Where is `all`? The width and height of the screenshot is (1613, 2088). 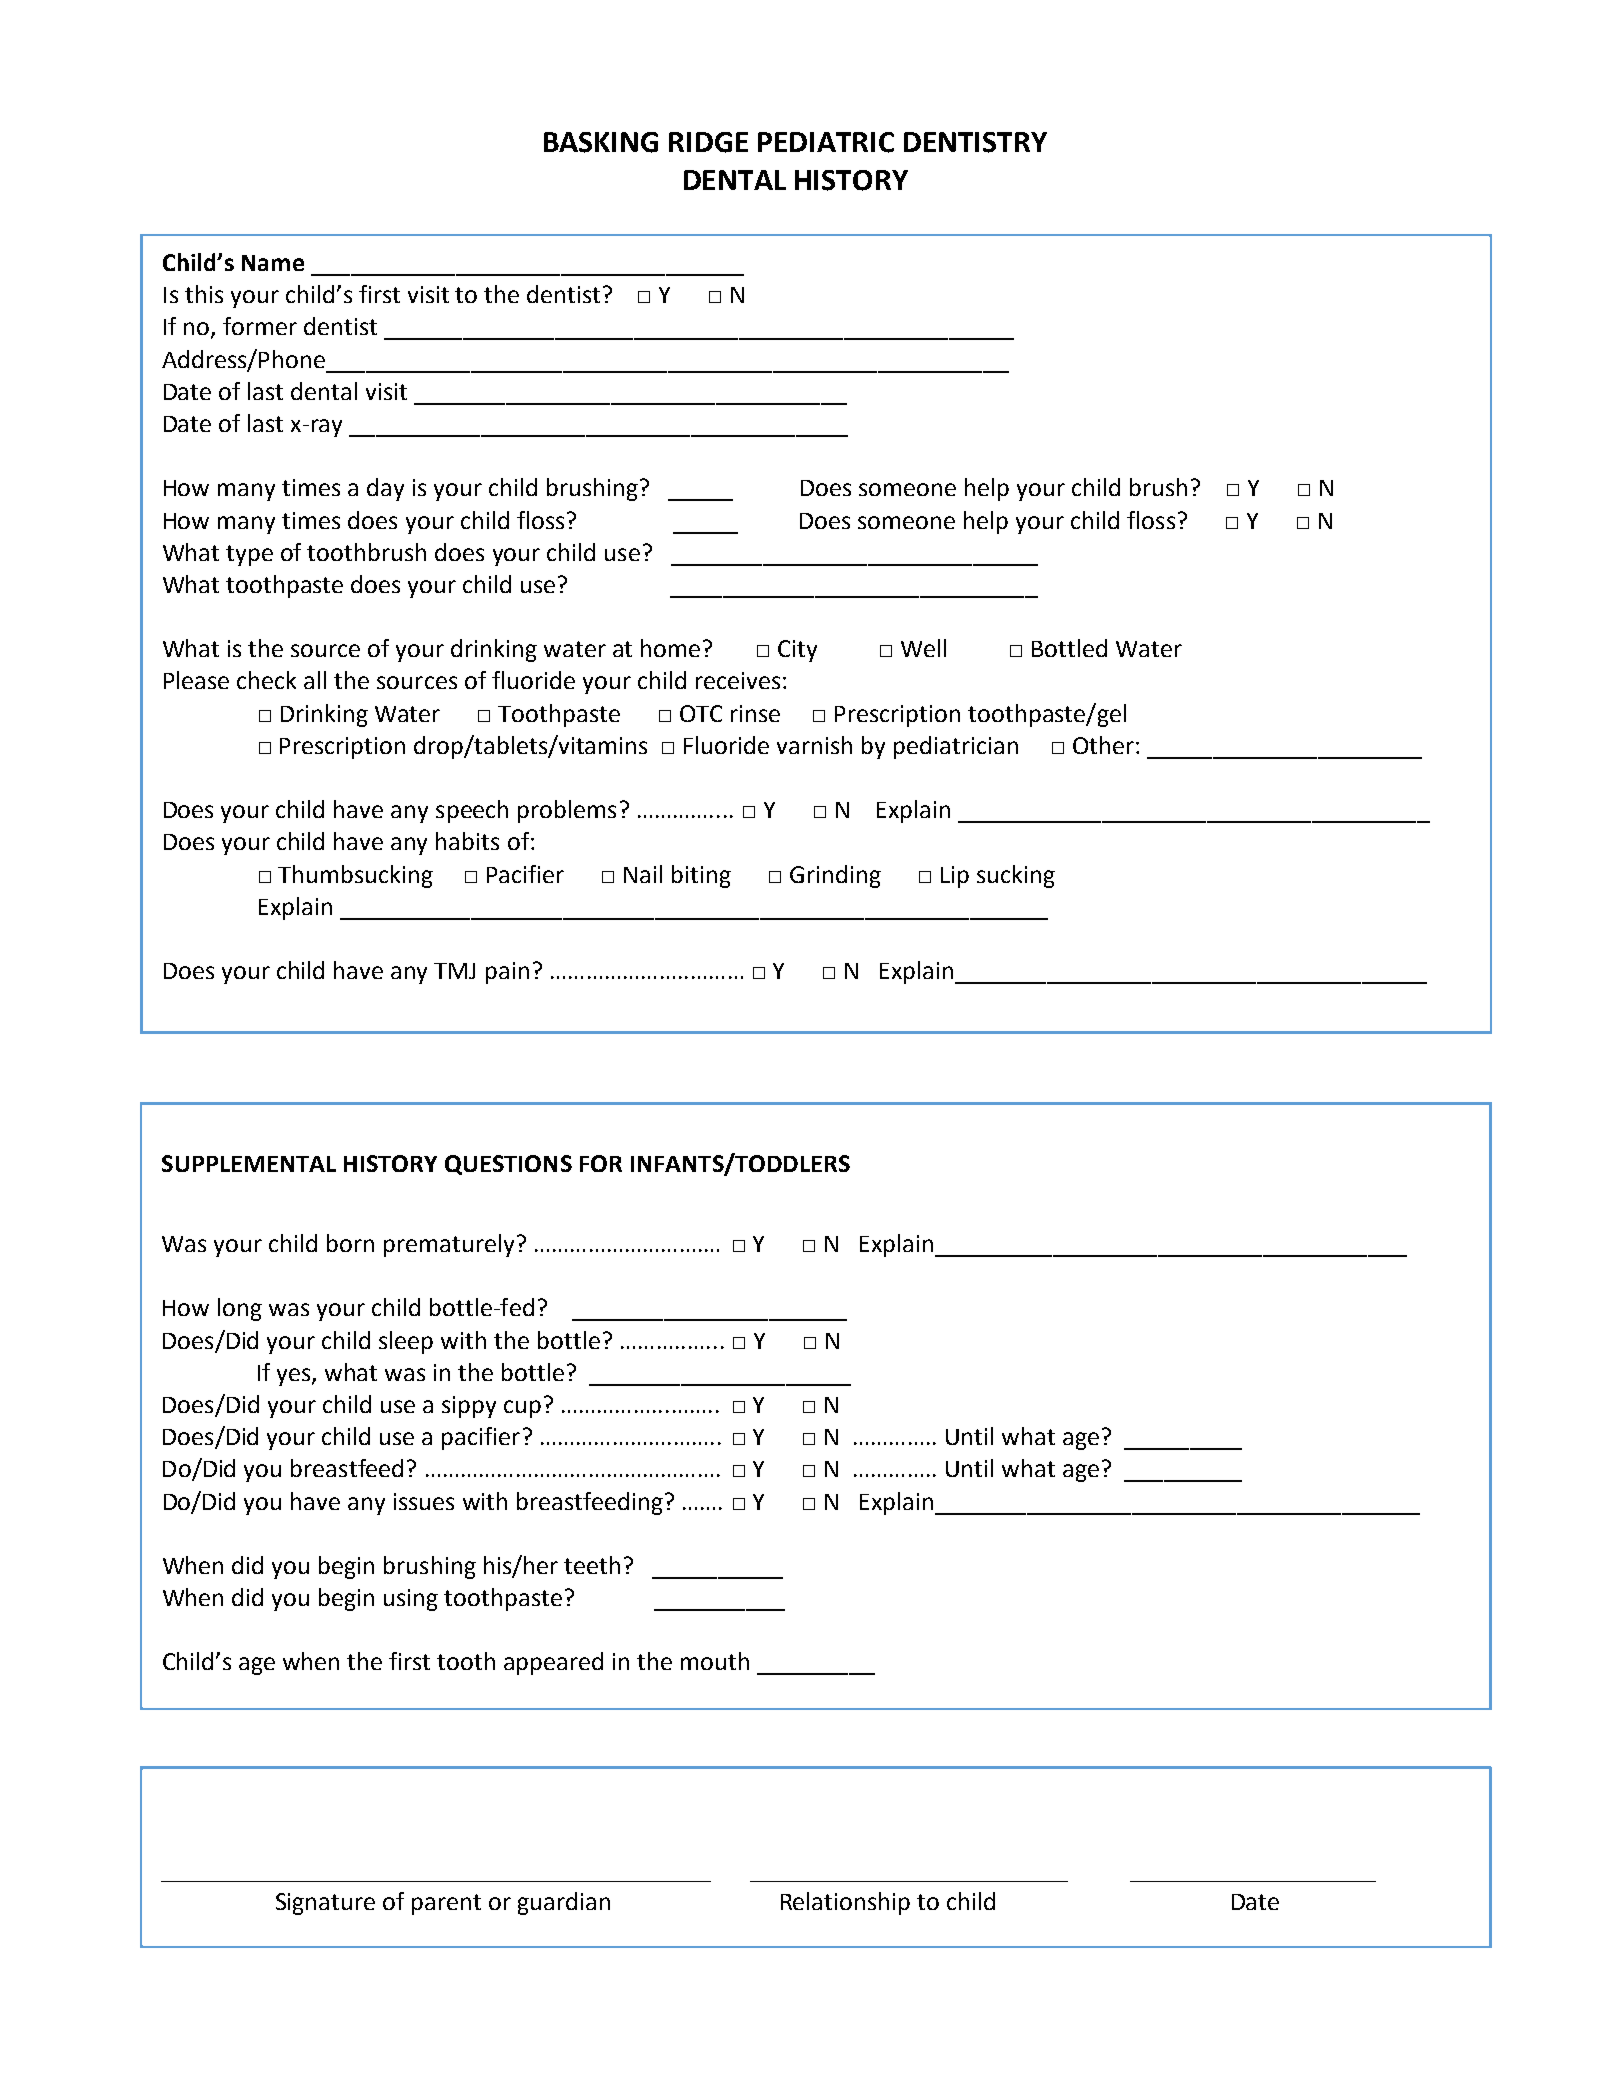
all is located at coordinates (315, 680).
